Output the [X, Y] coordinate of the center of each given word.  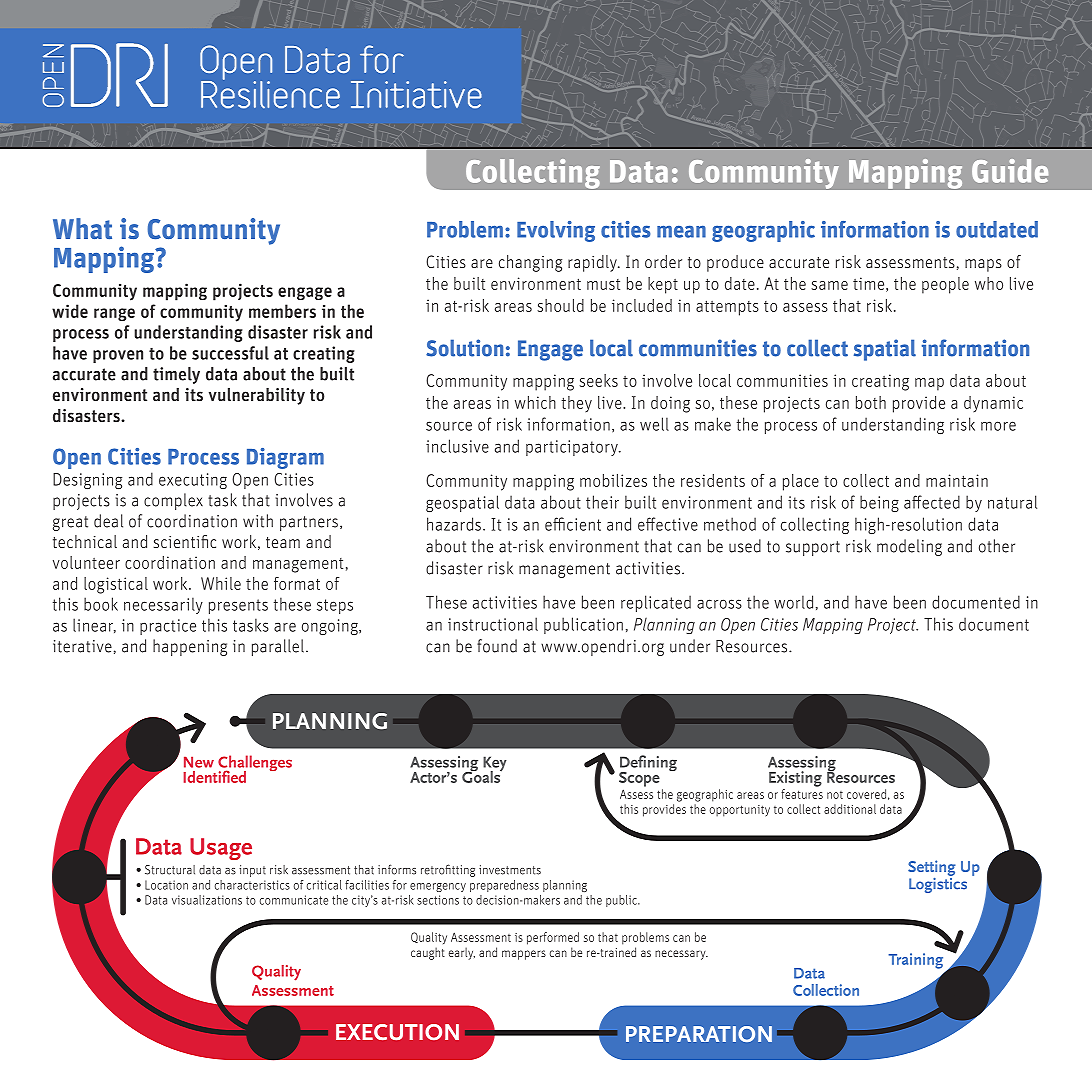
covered [866, 794]
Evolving [556, 231]
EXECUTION [397, 1032]
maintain [957, 480]
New [199, 762]
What [82, 228]
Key [495, 765]
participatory [573, 448]
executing [193, 481]
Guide [1010, 171]
